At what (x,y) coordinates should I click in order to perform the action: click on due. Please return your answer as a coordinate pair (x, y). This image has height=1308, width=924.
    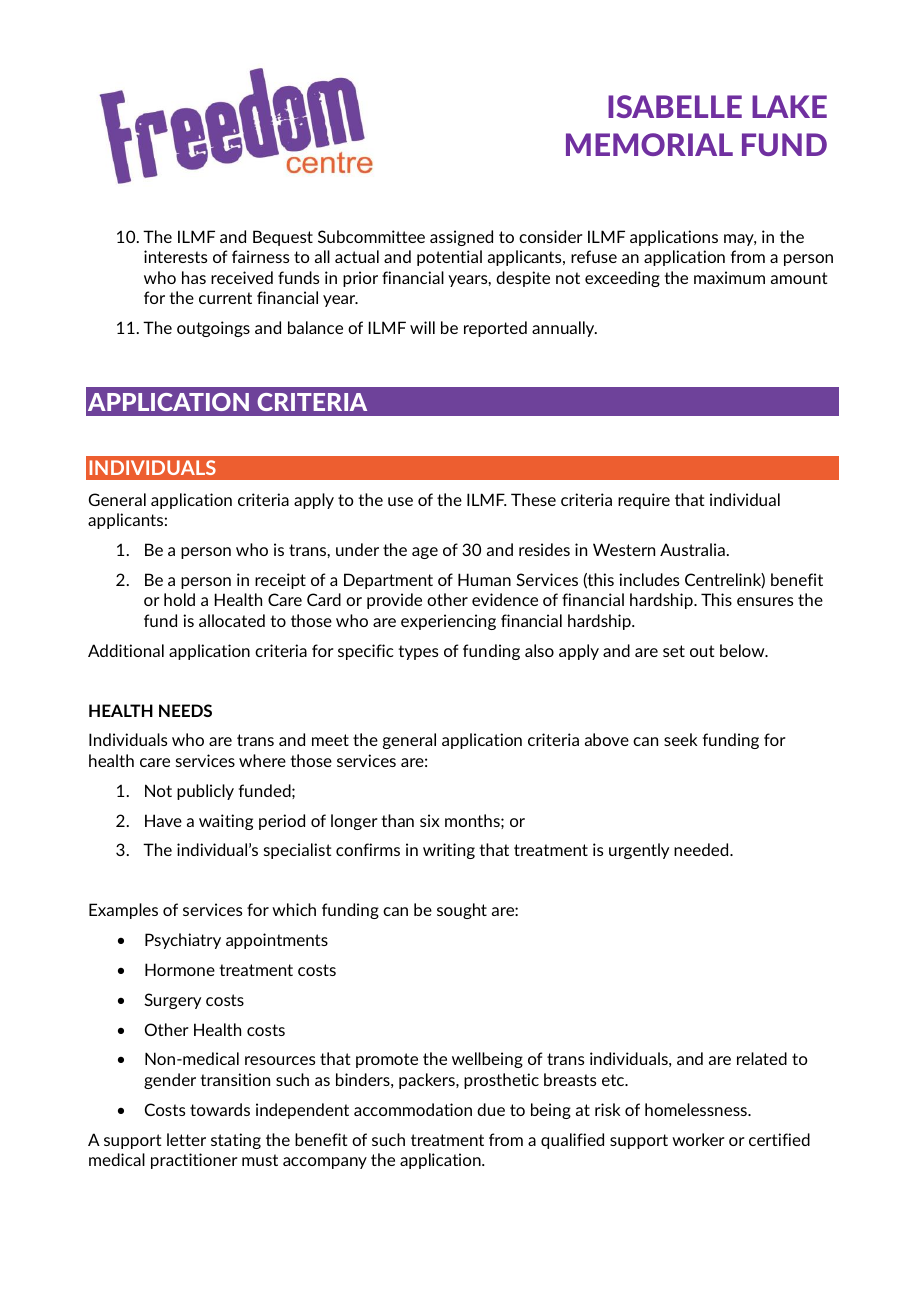
    Looking at the image, I should click on (491, 1109).
